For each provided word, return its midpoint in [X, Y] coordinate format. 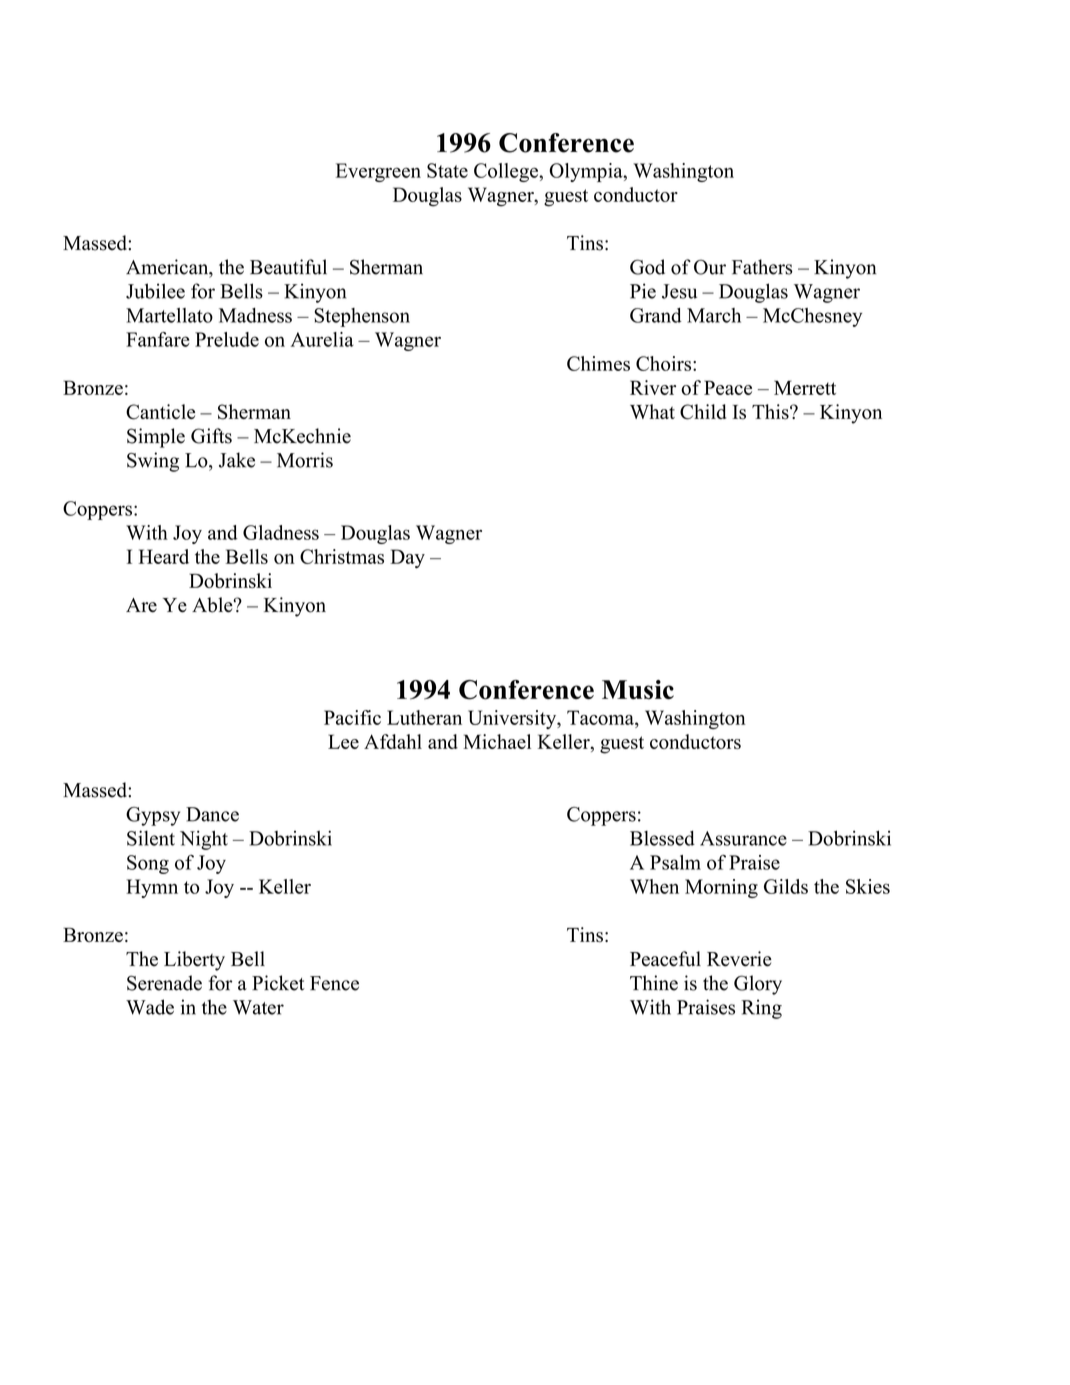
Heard [163, 556]
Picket [278, 983]
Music [638, 690]
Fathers [762, 267]
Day [407, 558]
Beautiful [288, 267]
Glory [758, 985]
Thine [654, 983]
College [507, 172]
